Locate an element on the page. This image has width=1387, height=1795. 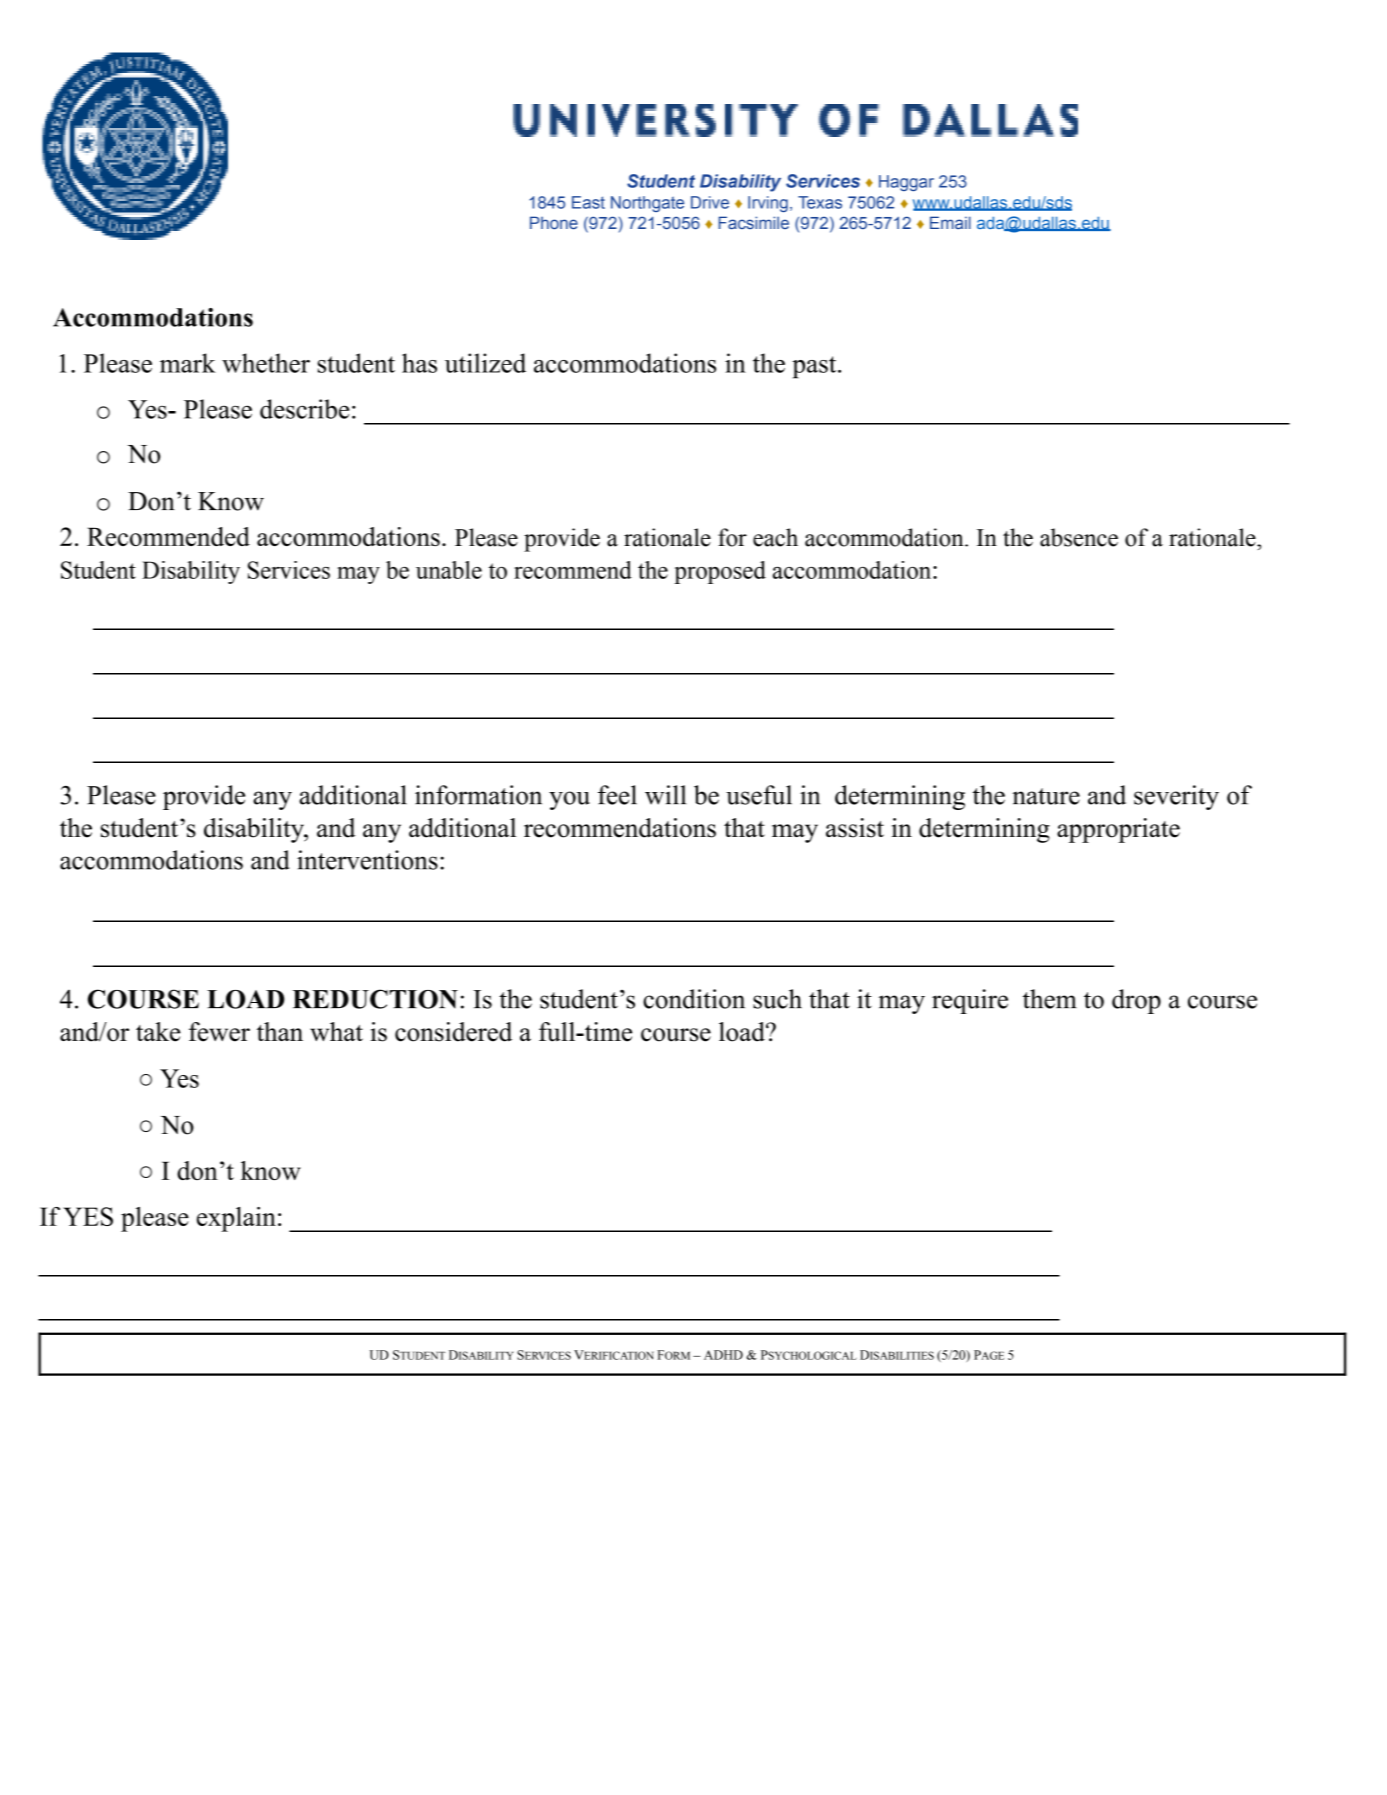
whether is located at coordinates (266, 363).
